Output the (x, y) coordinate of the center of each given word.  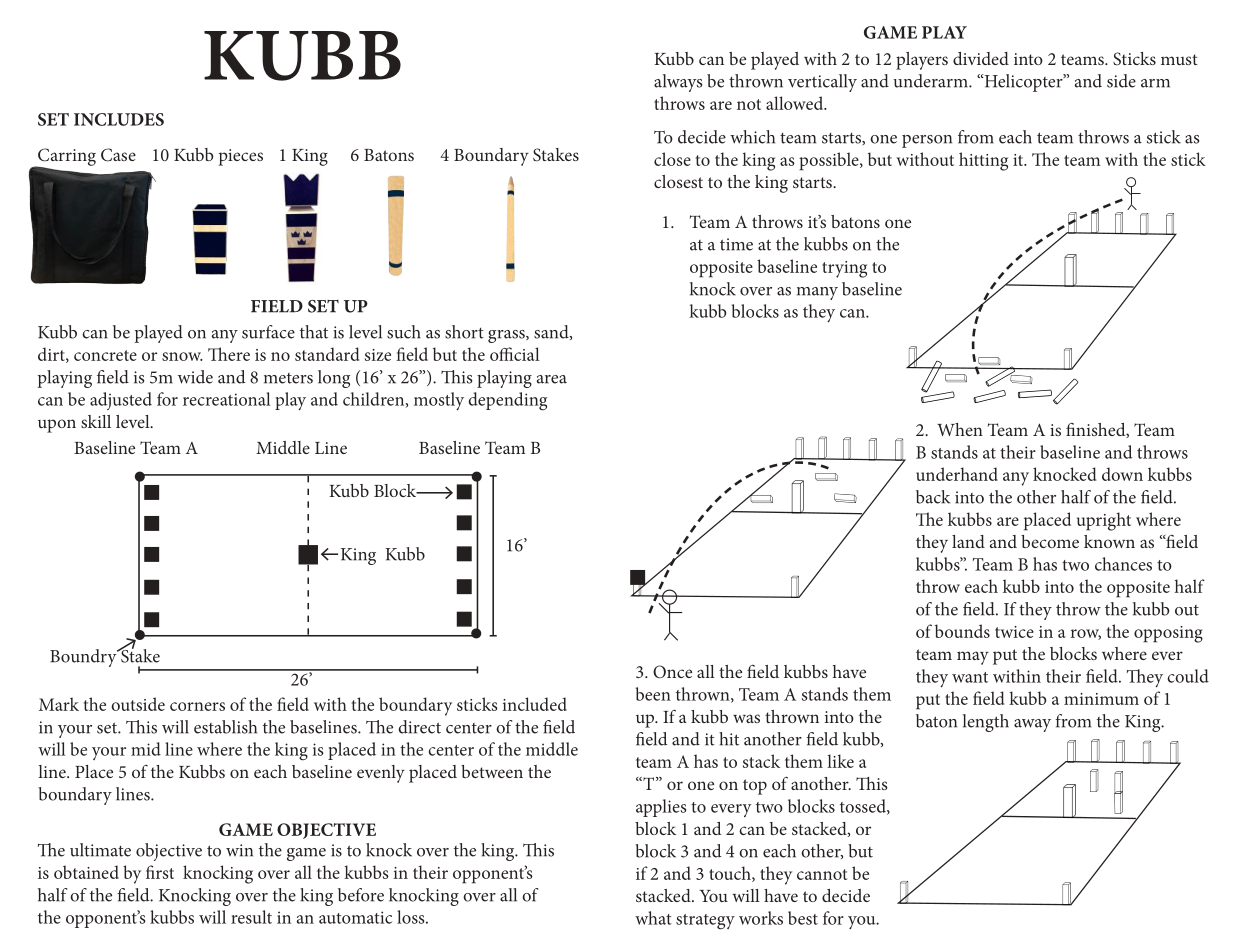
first (160, 872)
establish (225, 727)
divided (981, 58)
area (552, 379)
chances (1123, 564)
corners (197, 706)
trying (844, 269)
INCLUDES (119, 119)
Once (672, 672)
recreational (227, 399)
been (653, 694)
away (1032, 725)
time (736, 244)
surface (268, 332)
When (960, 429)
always (678, 83)
